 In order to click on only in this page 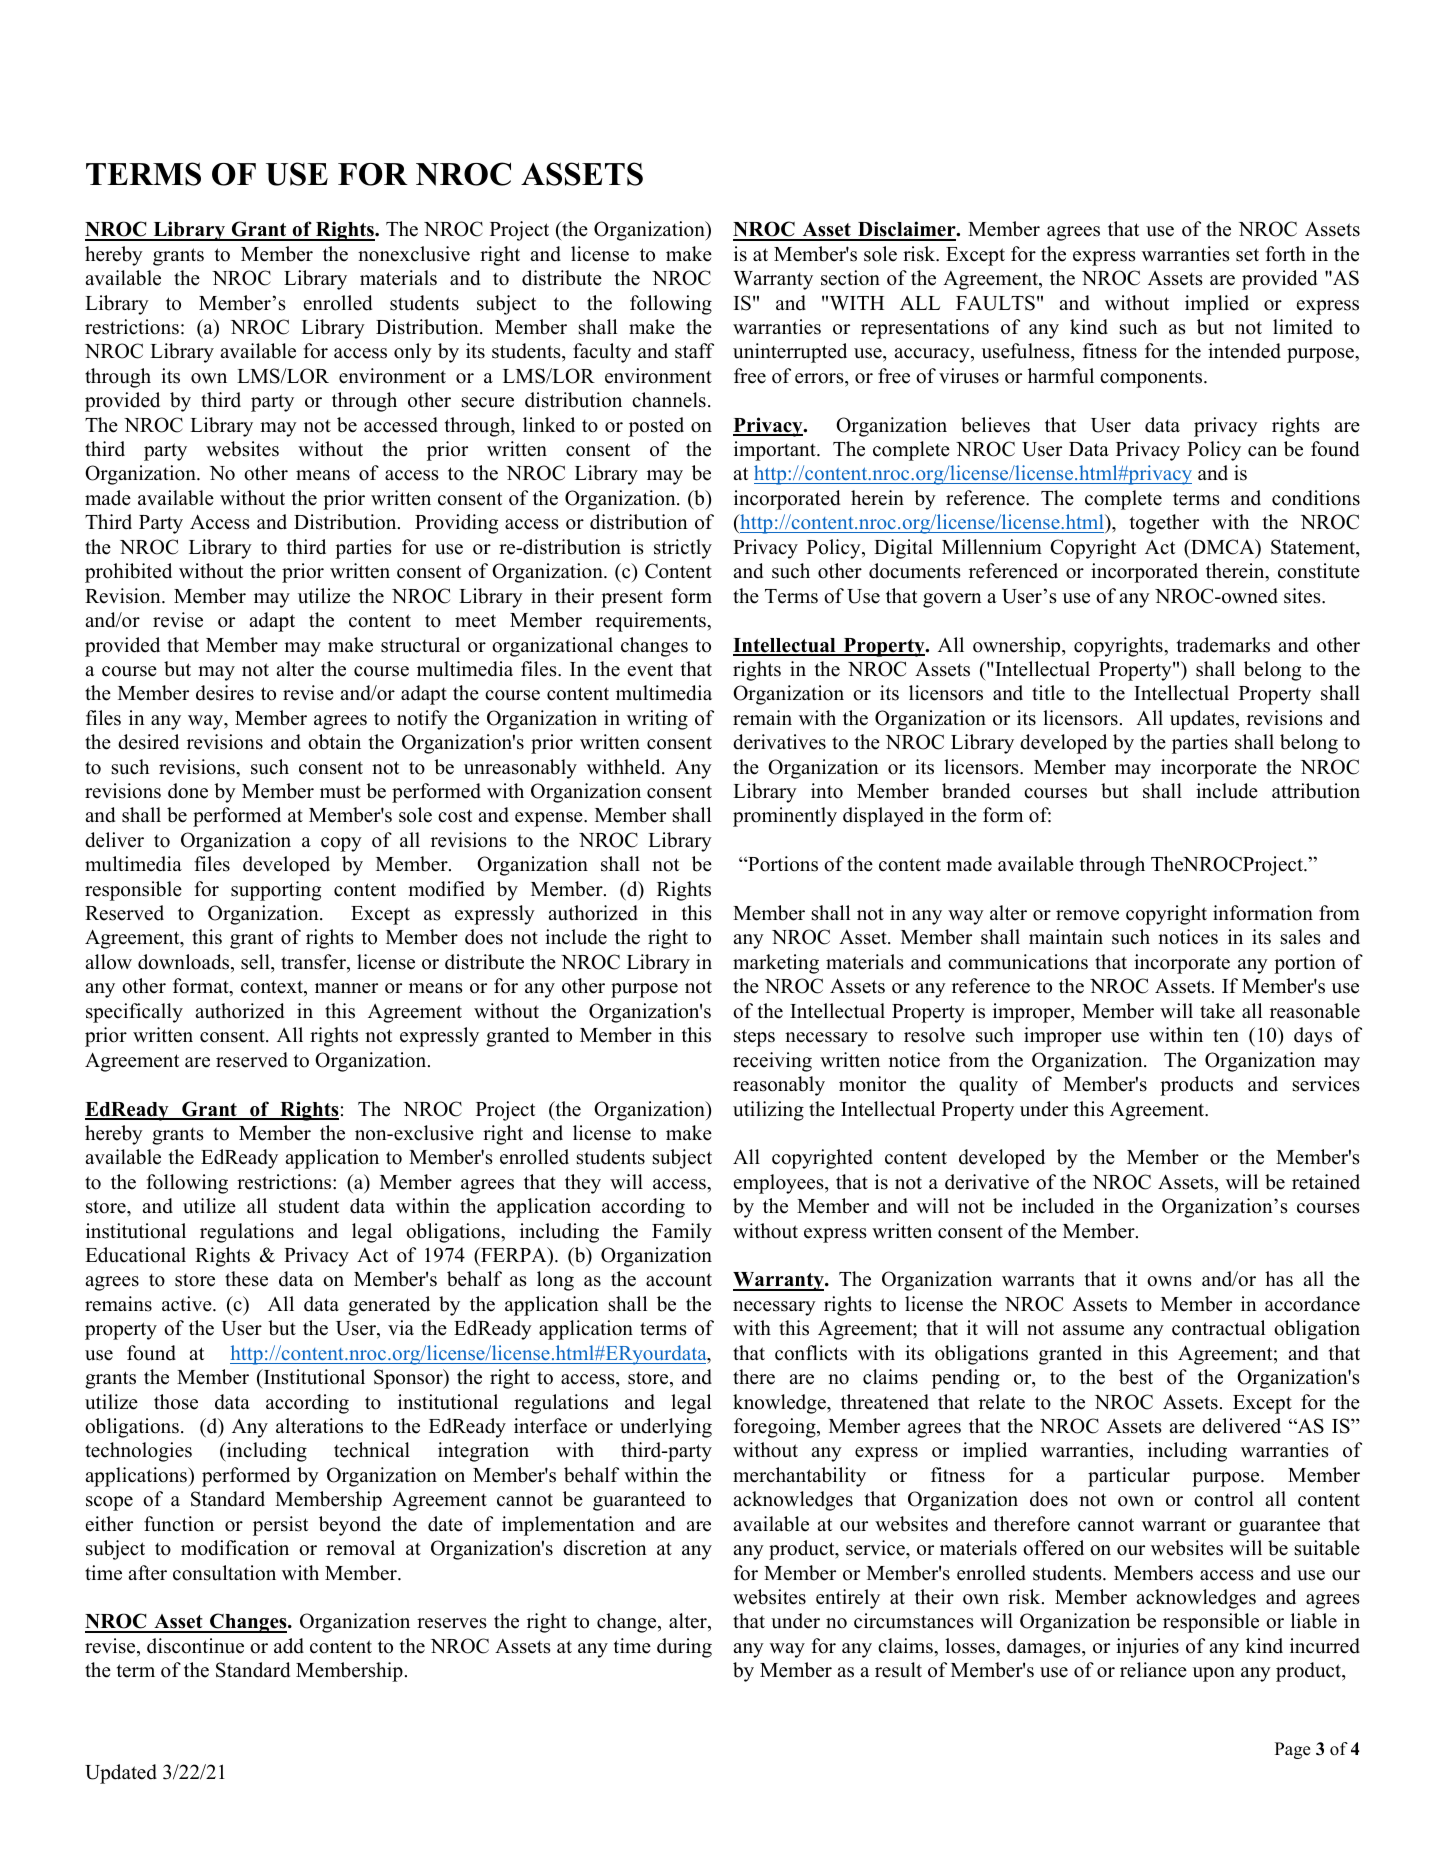, I will do `click(413, 353)`.
